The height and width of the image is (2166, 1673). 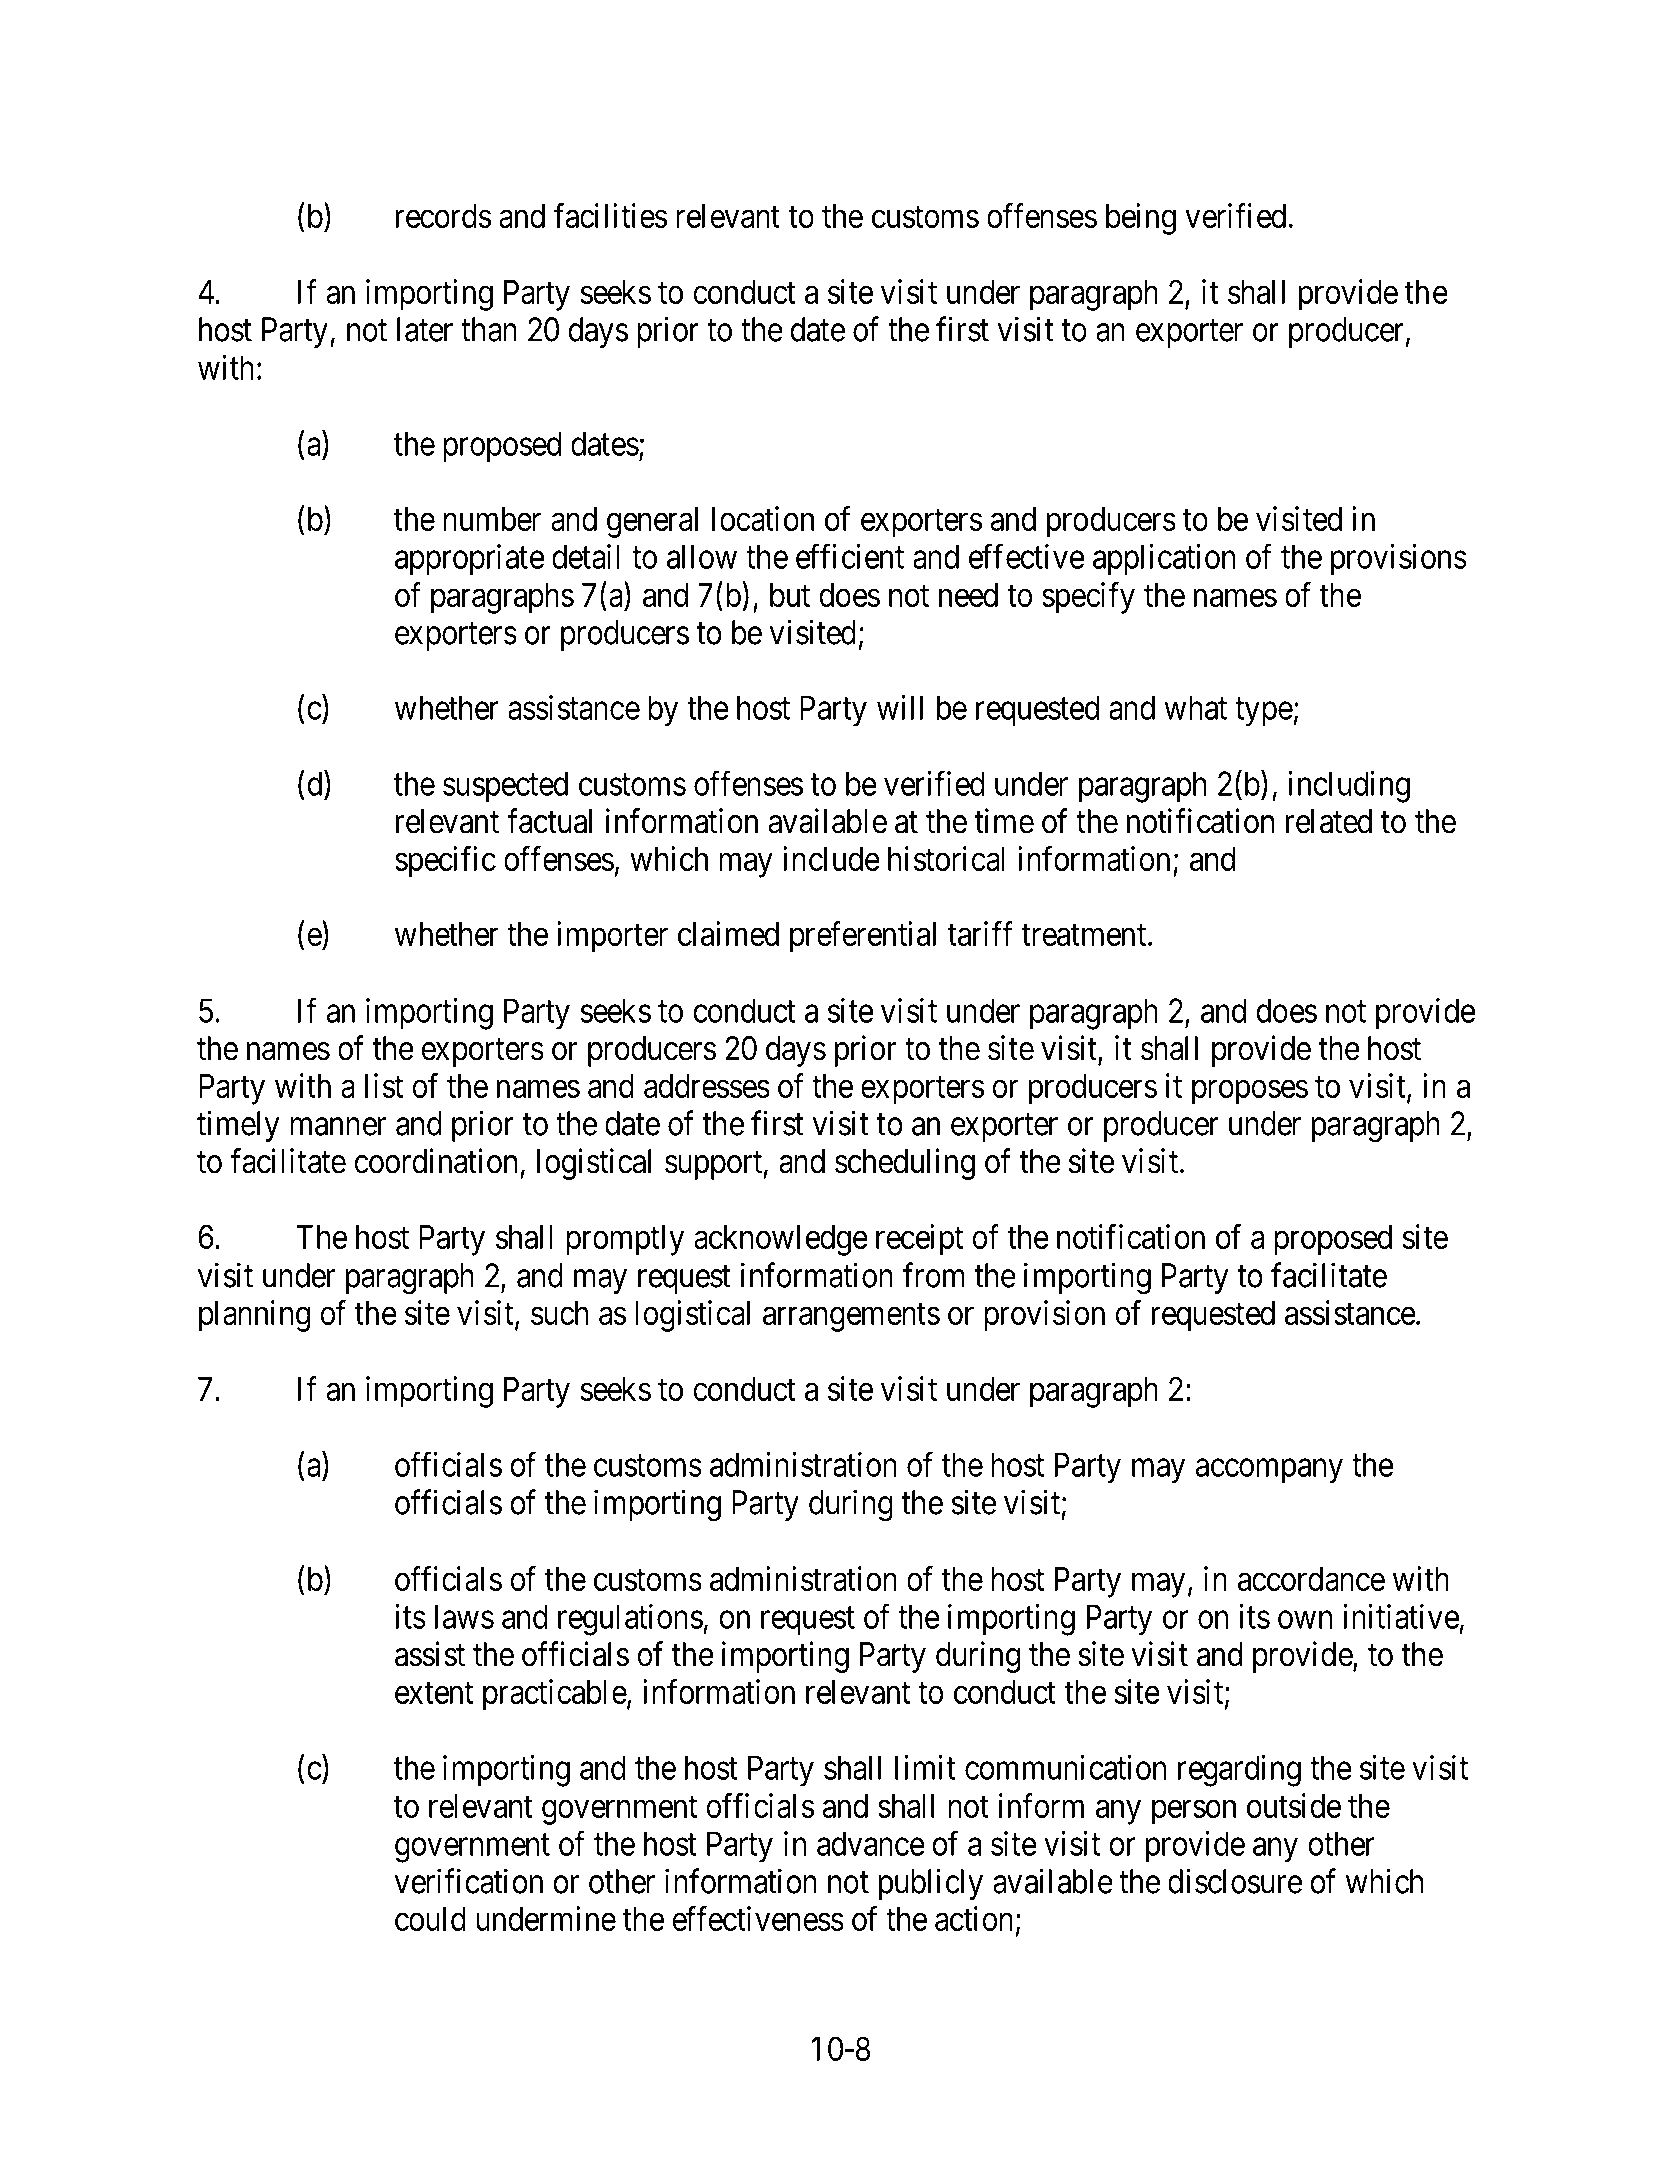 What do you see at coordinates (1329, 821) in the image?
I see `related` at bounding box center [1329, 821].
